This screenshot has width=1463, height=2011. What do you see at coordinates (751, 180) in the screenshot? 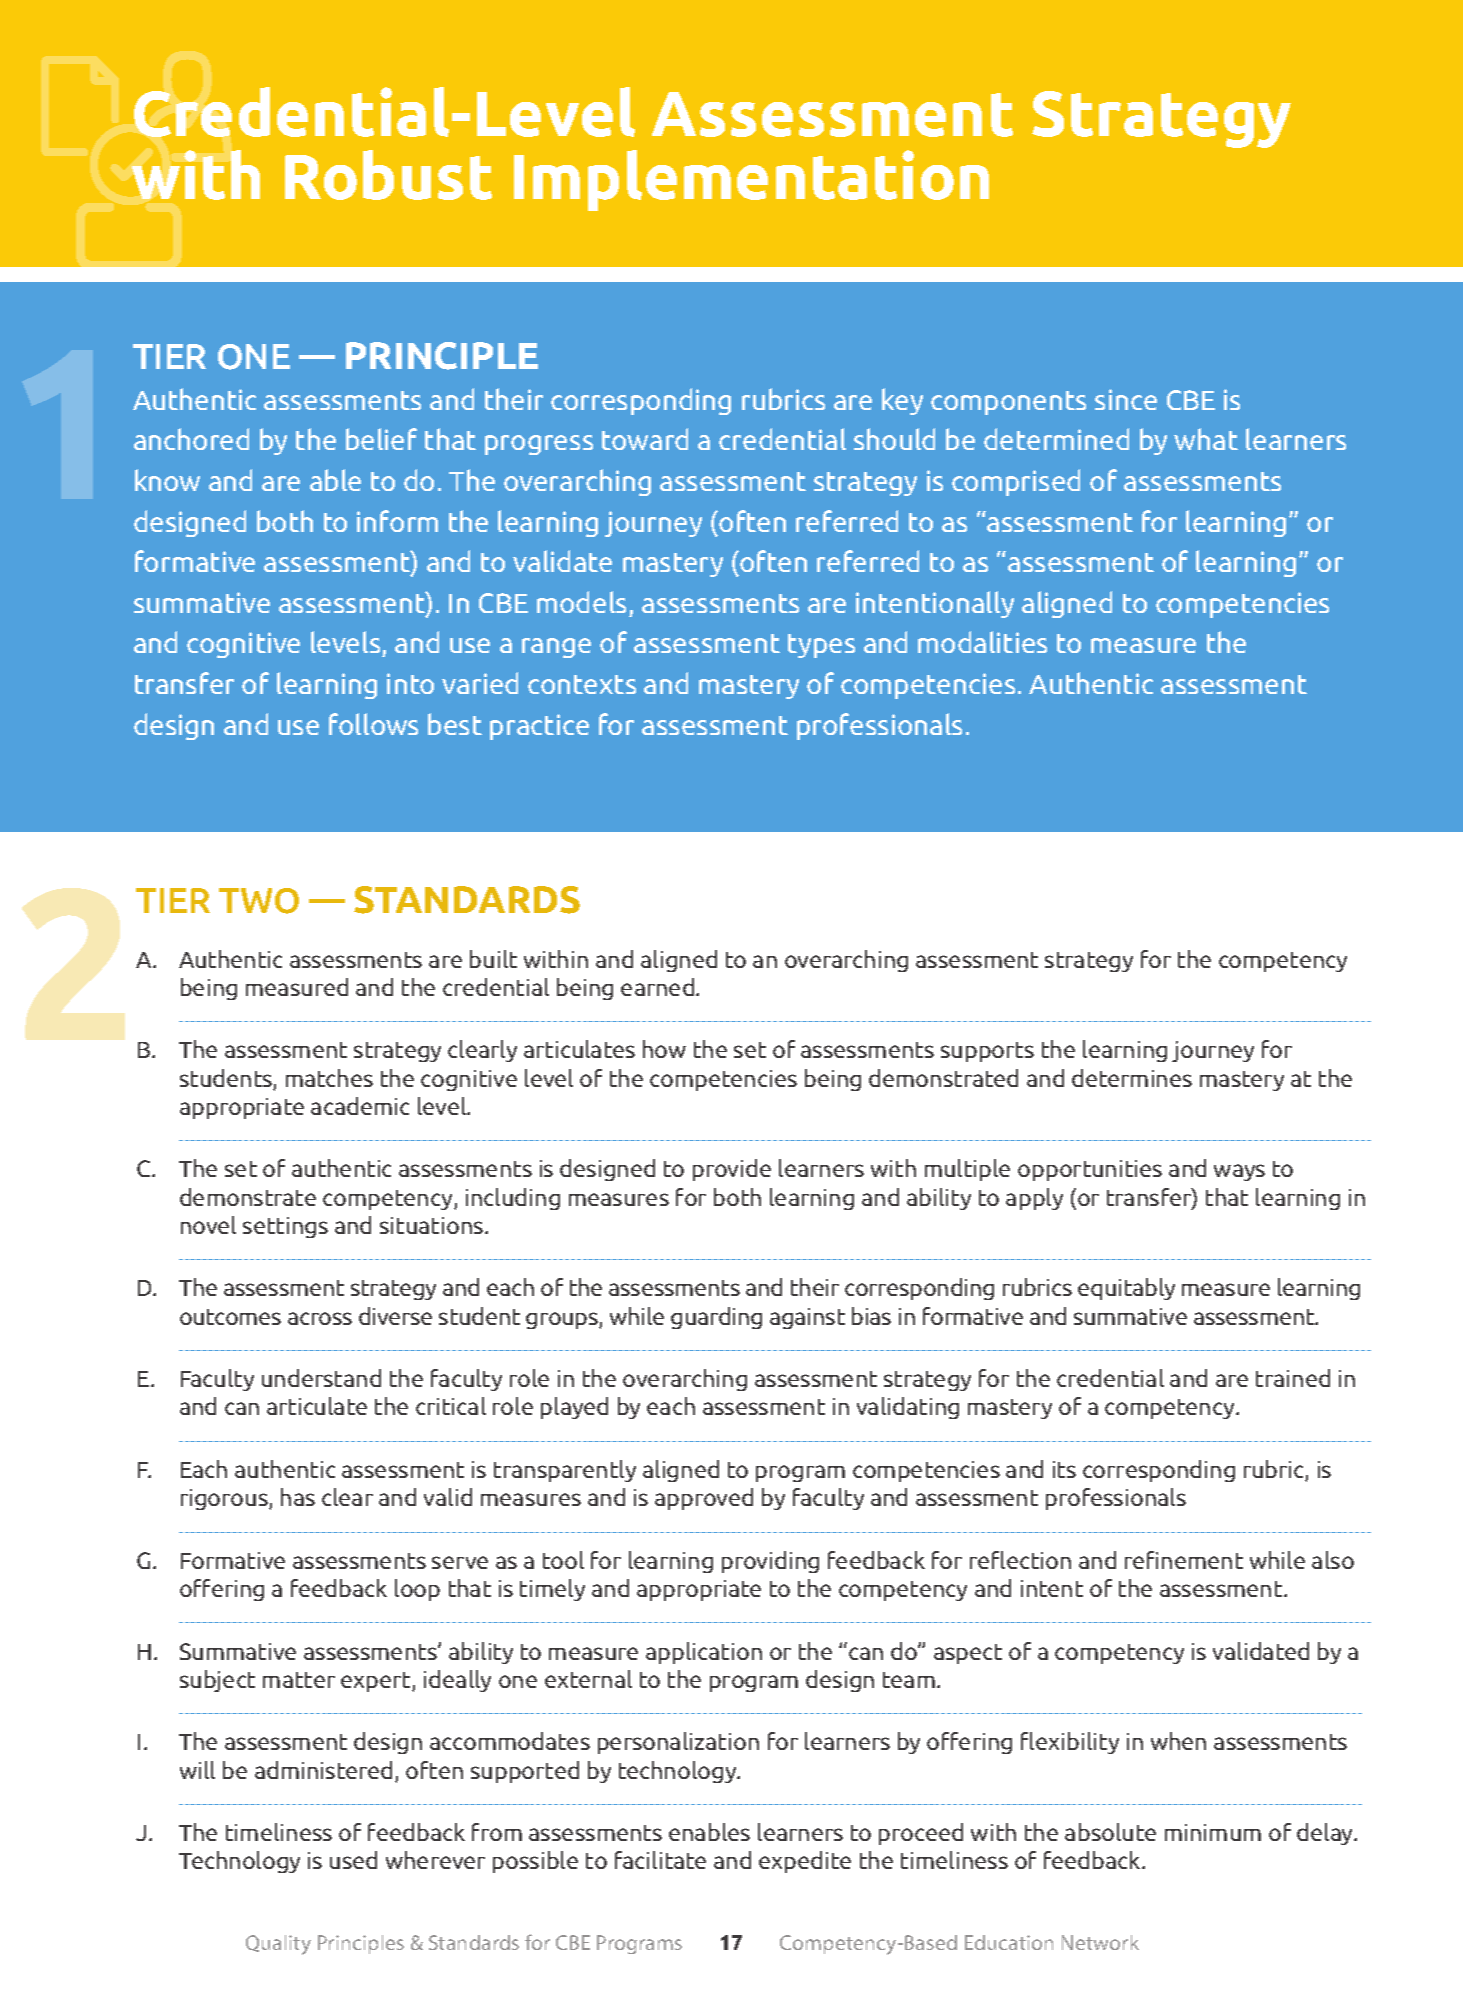
I see `Implementation` at bounding box center [751, 180].
